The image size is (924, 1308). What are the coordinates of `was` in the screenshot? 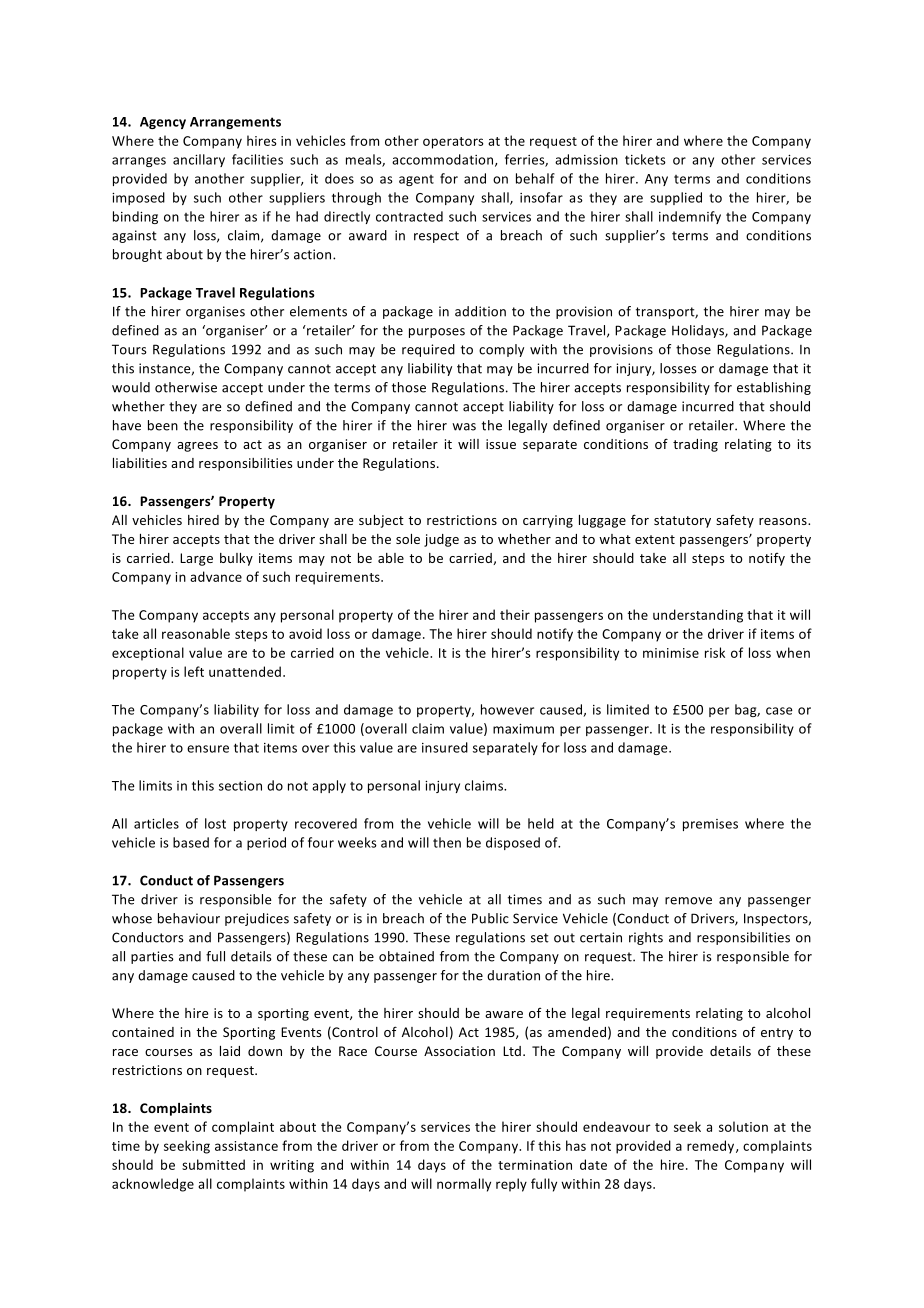 It's located at (464, 427).
